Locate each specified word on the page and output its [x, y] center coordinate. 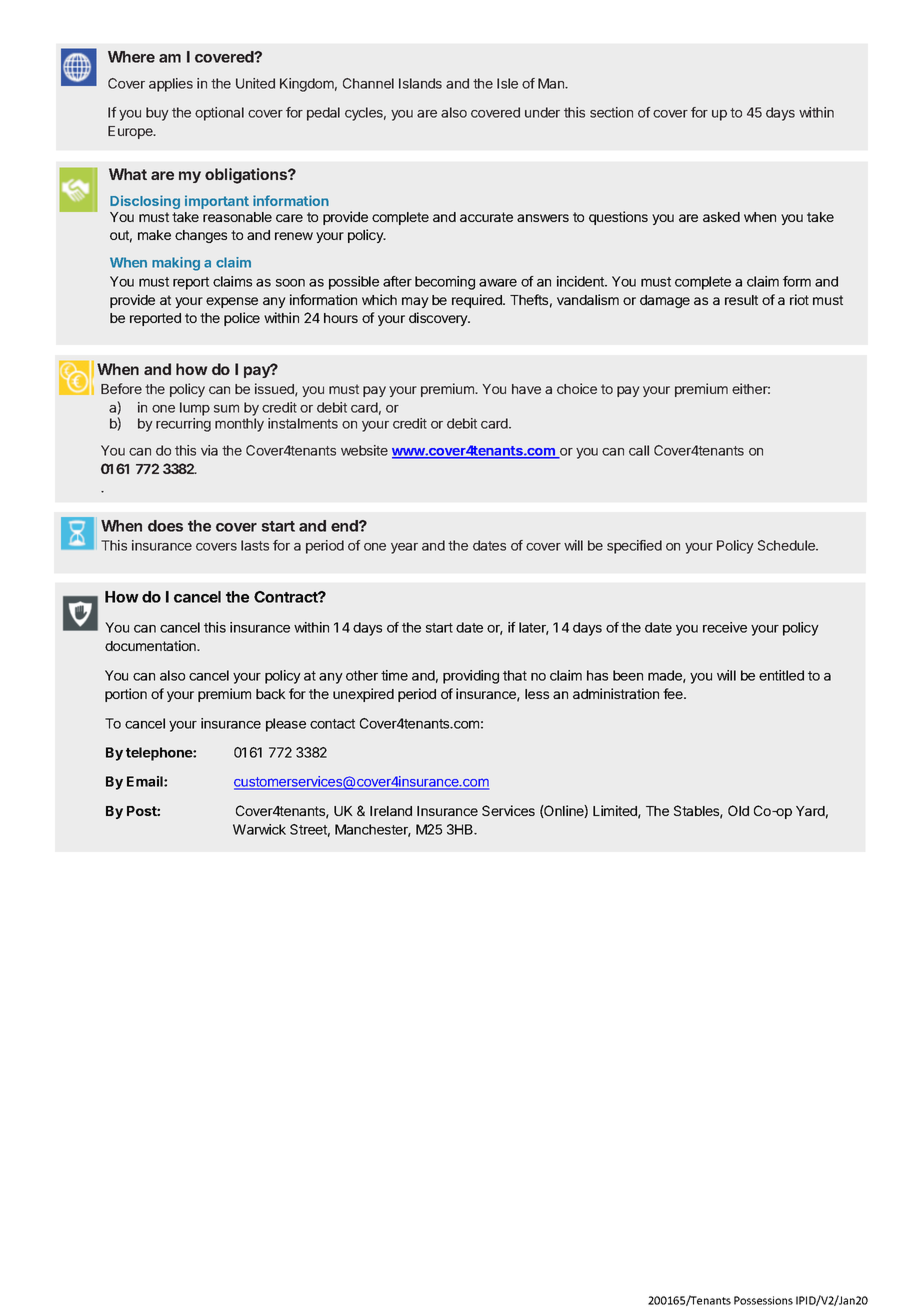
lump [195, 409]
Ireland [391, 811]
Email [146, 781]
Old [738, 810]
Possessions [763, 1300]
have [526, 389]
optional [219, 114]
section [611, 112]
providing [471, 677]
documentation [151, 645]
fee [674, 693]
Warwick [259, 829]
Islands [420, 83]
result [741, 300]
